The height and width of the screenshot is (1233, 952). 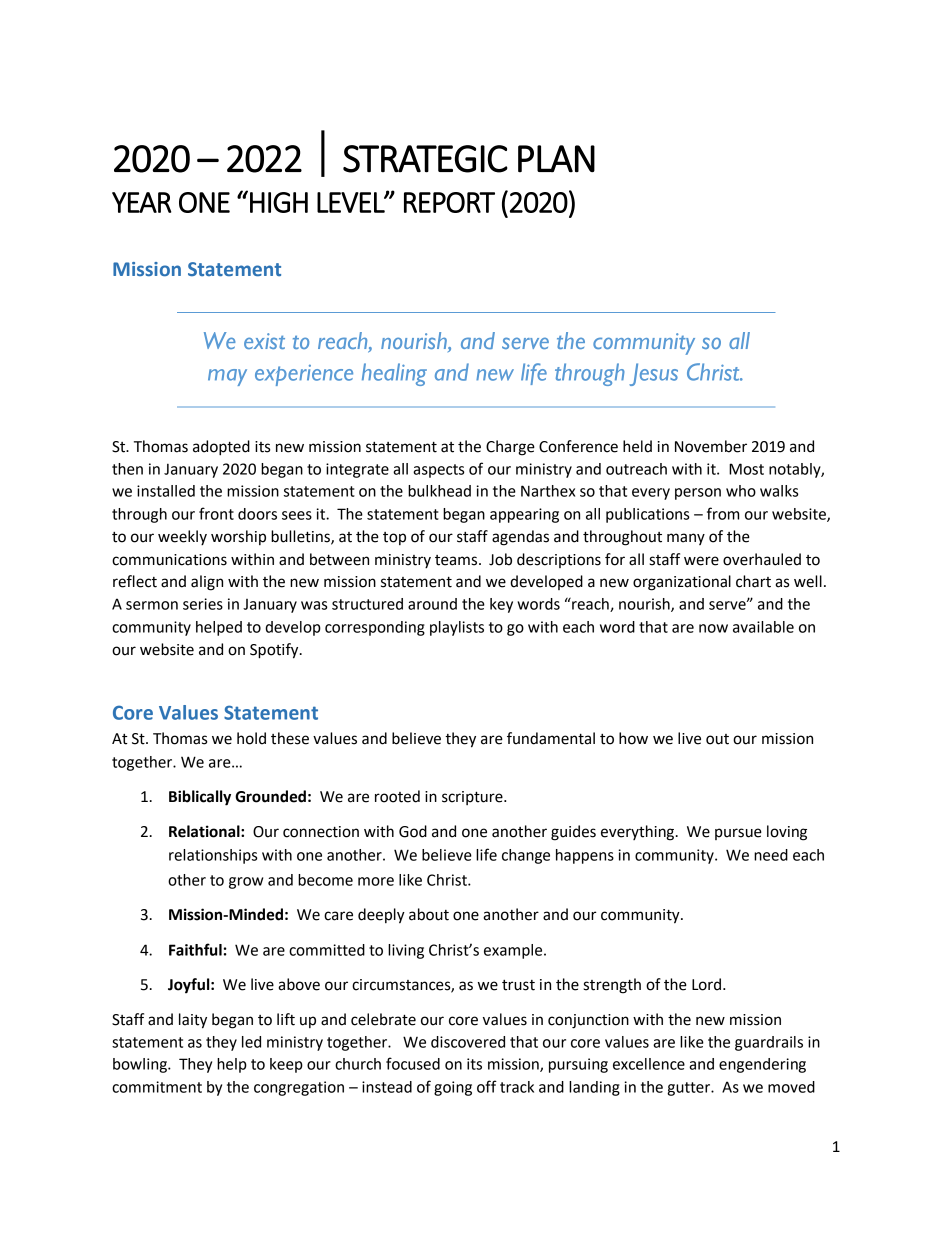 What do you see at coordinates (713, 628) in the screenshot?
I see `now` at bounding box center [713, 628].
